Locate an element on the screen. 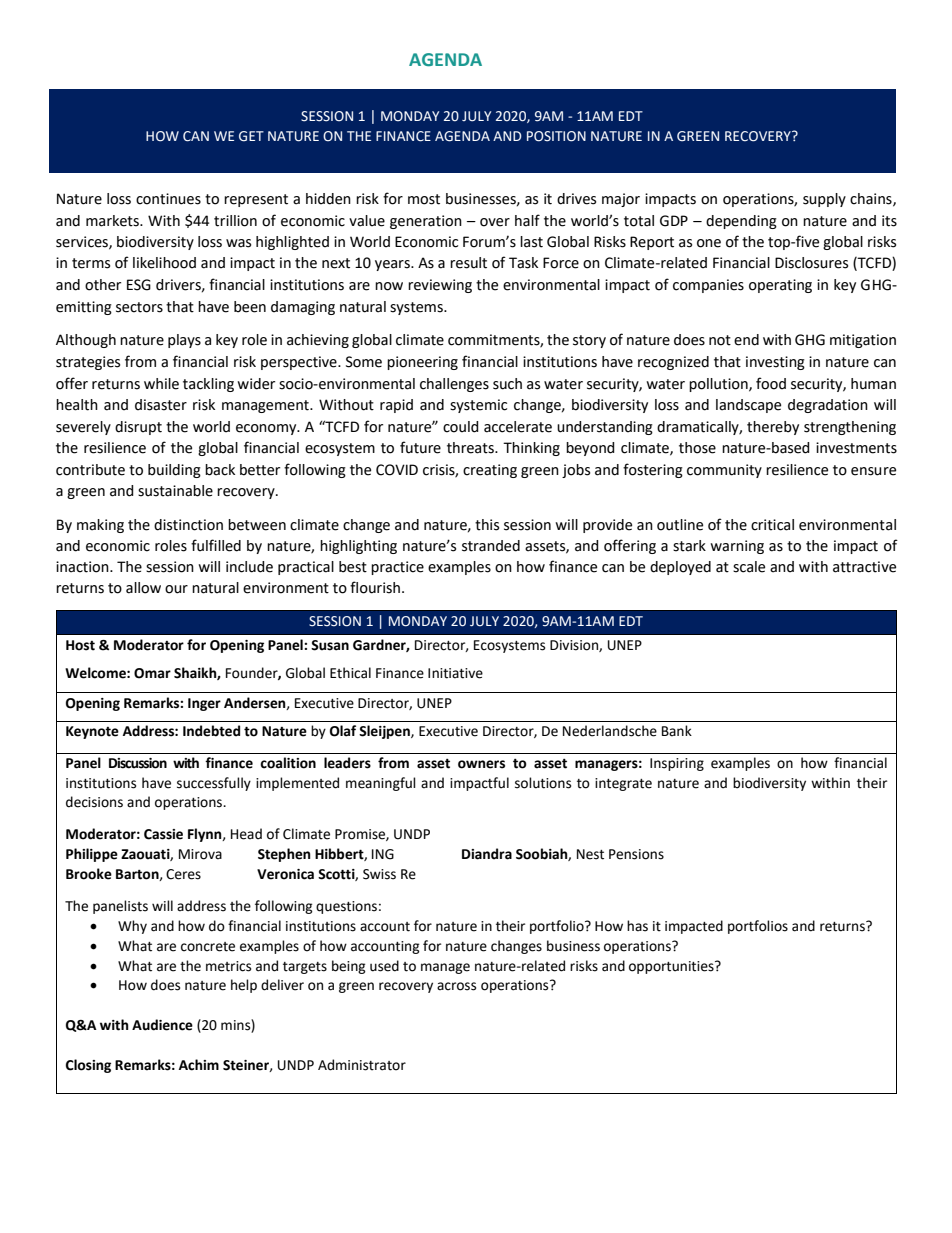 This screenshot has height=1233, width=952. Audience is located at coordinates (162, 1025).
